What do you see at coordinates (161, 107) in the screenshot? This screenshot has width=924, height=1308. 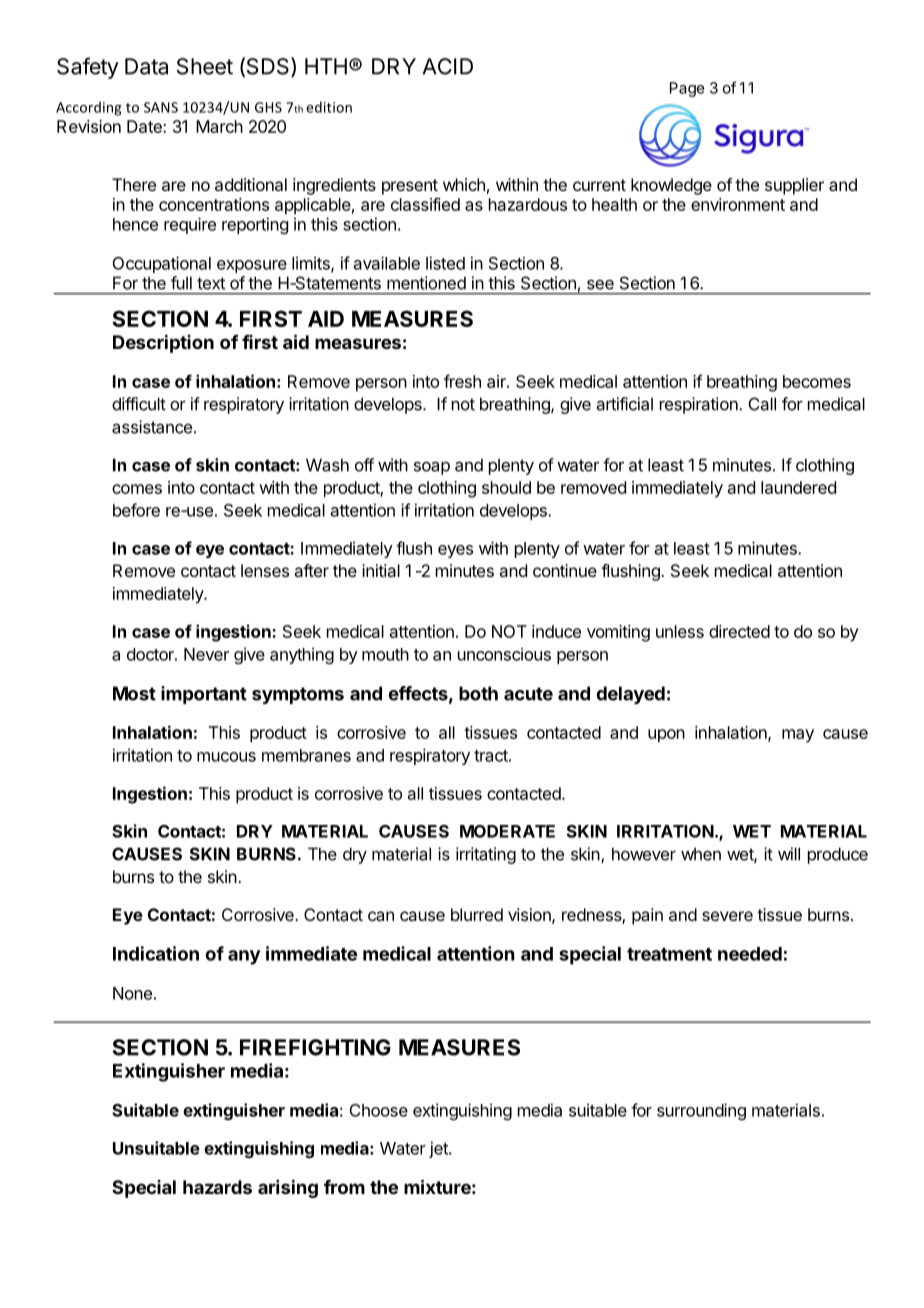 I see `SANS` at bounding box center [161, 107].
